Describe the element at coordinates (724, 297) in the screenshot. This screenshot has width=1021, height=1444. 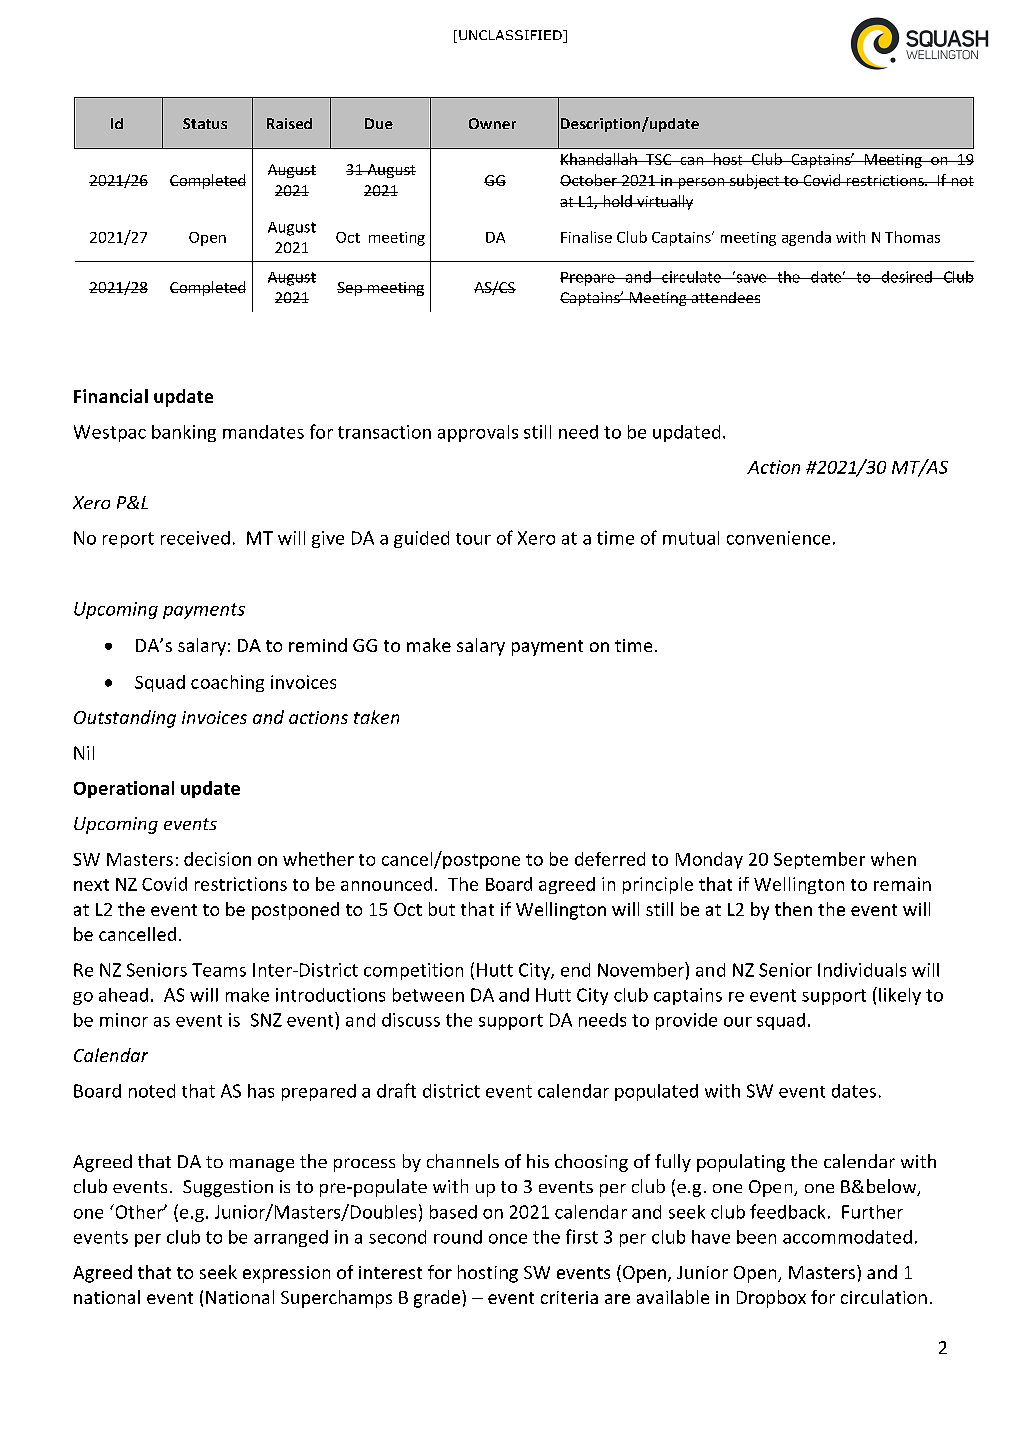
I see `attendees` at that location.
